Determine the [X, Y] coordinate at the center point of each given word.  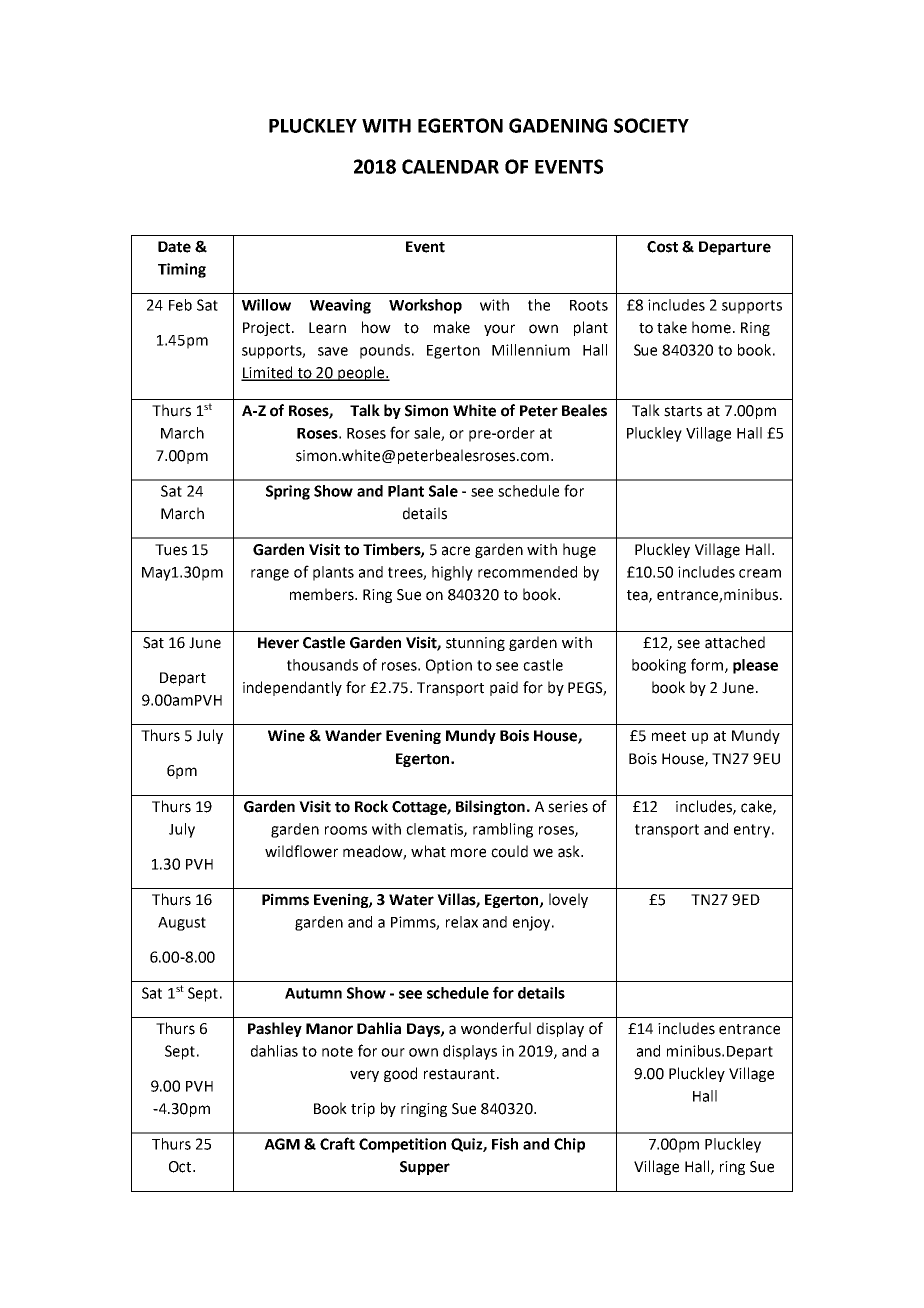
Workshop [425, 306]
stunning [475, 644]
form [708, 665]
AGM [282, 1144]
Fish [505, 1144]
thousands [322, 665]
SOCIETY [651, 125]
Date [174, 247]
